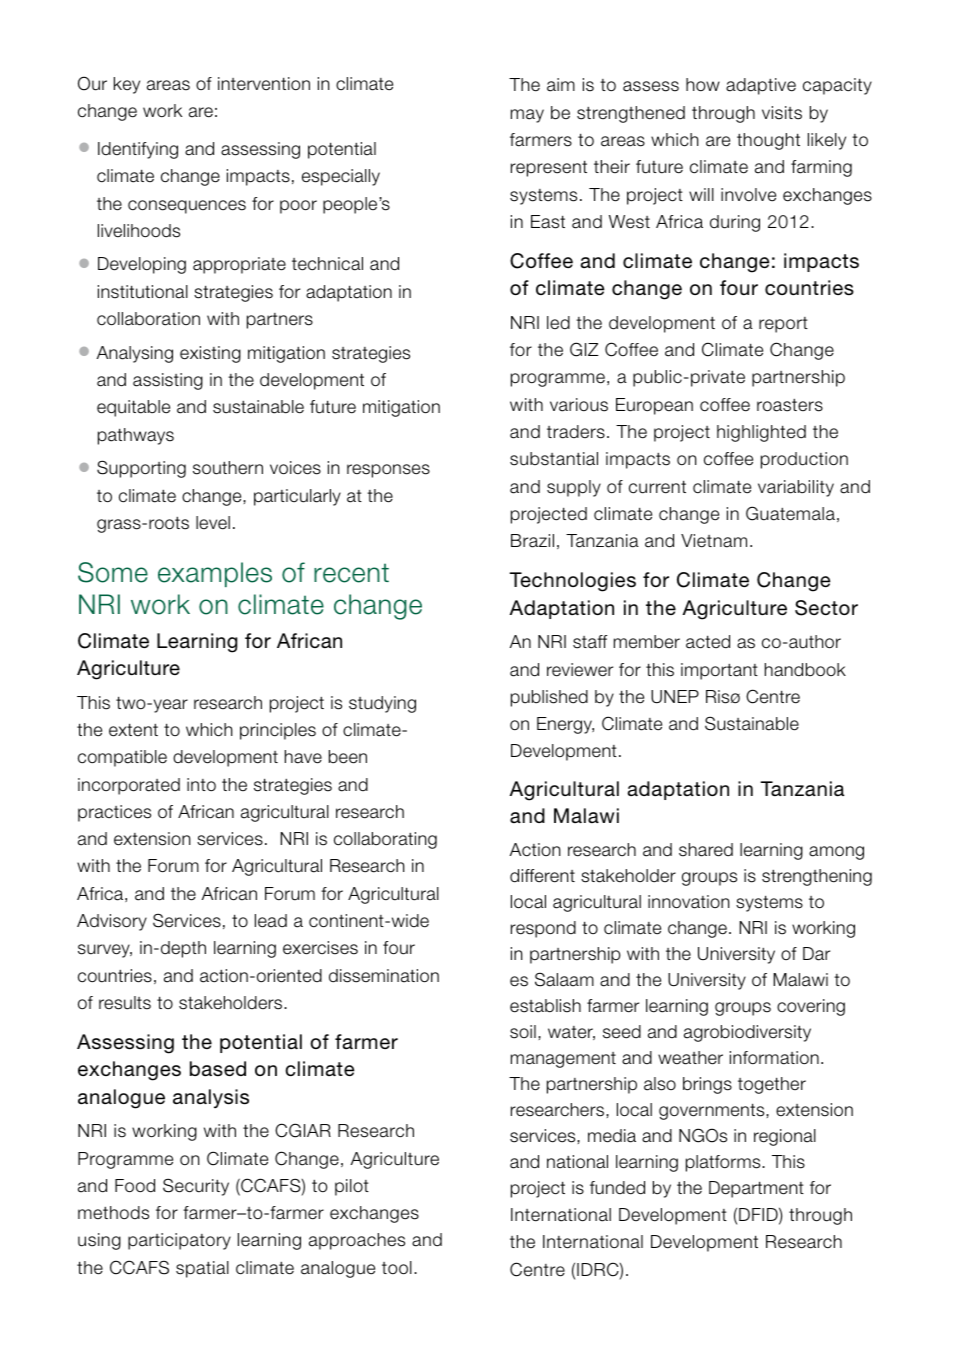  I want to click on participatory, so click(179, 1241).
